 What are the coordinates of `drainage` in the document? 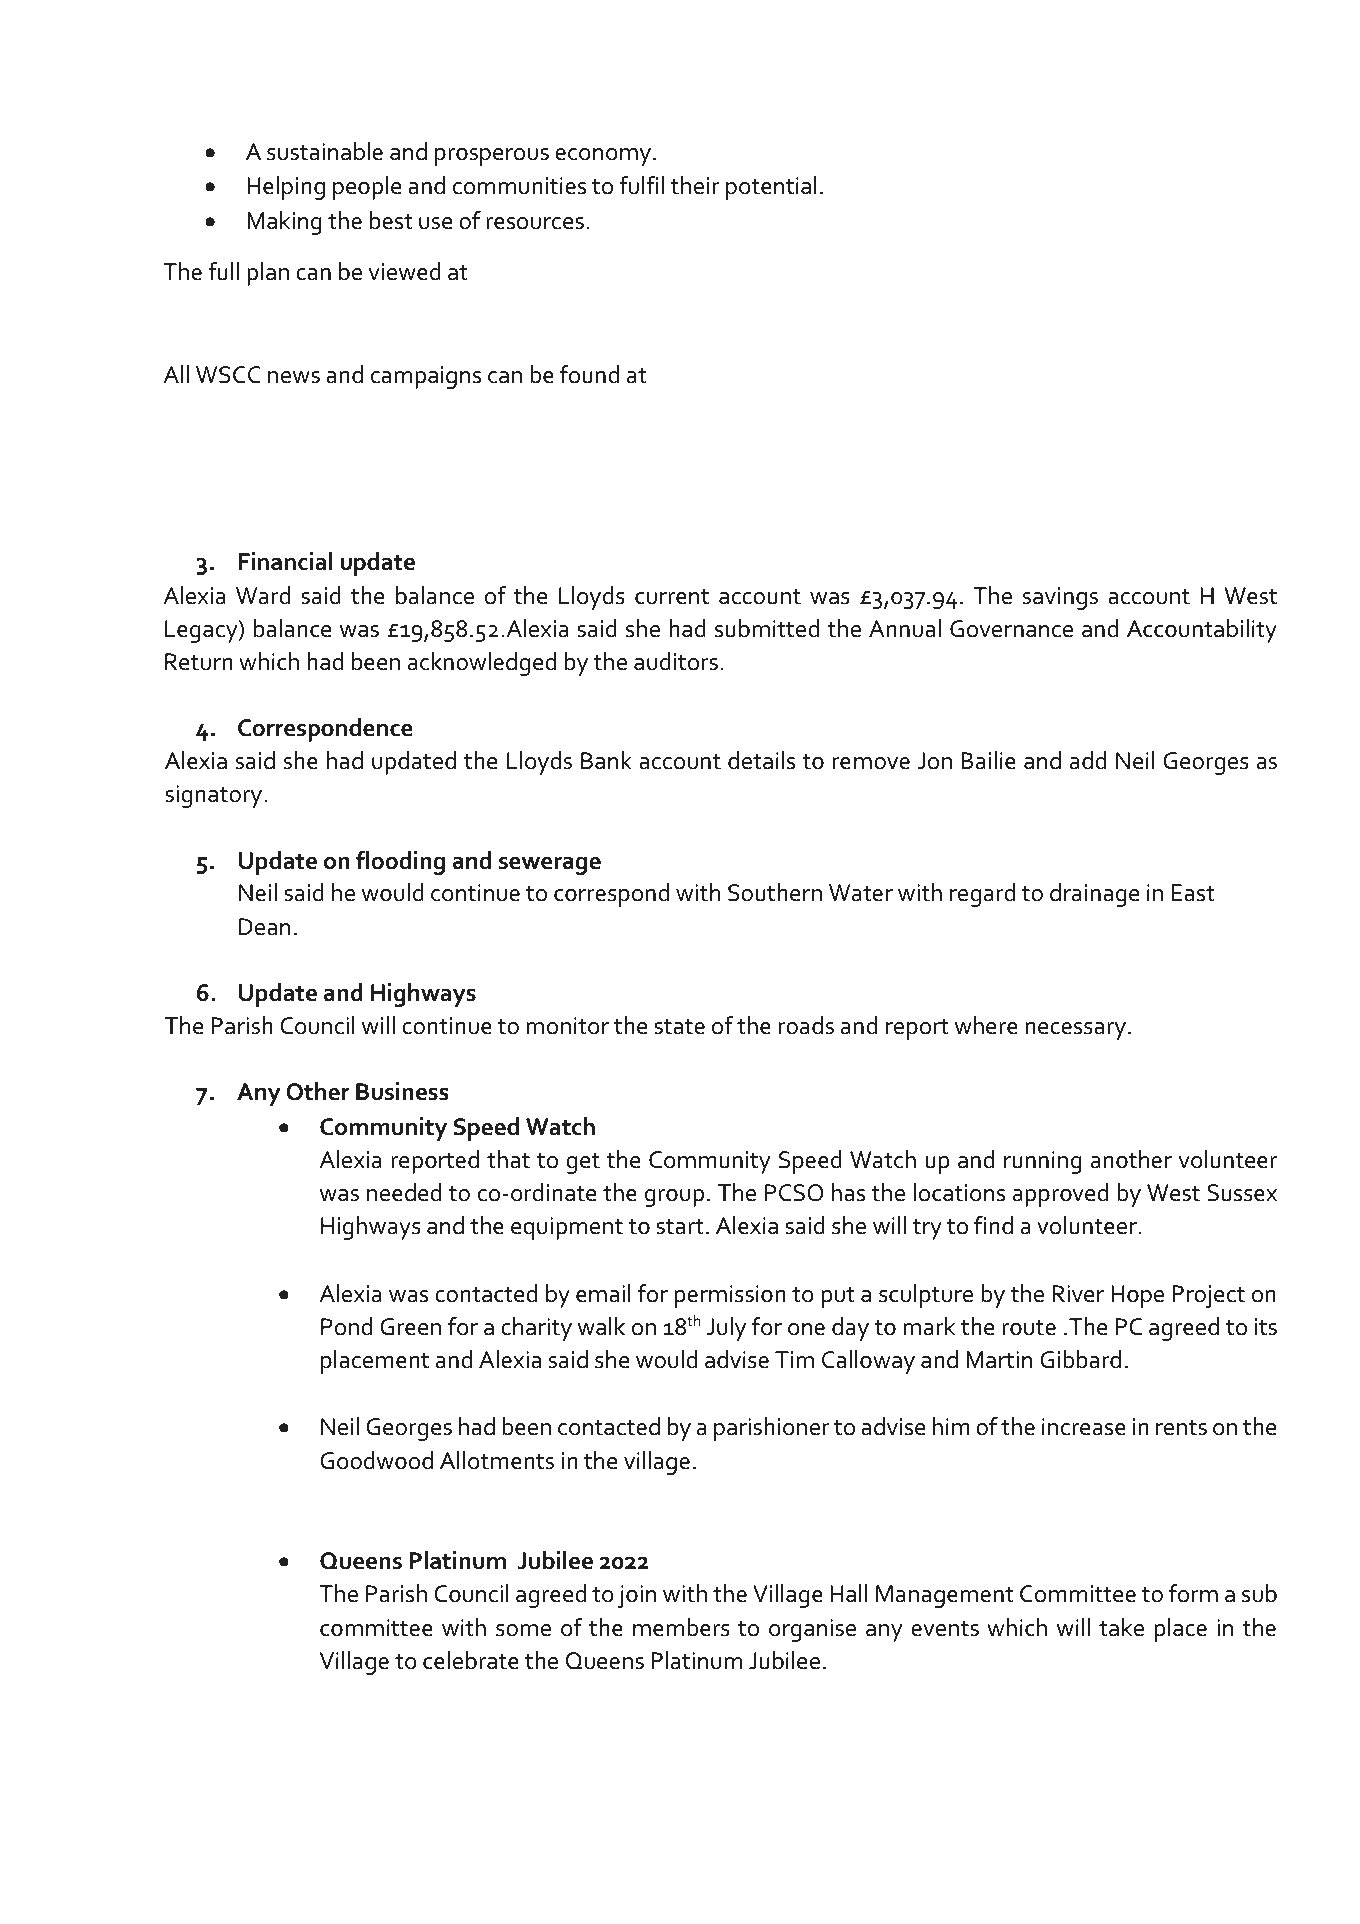 It's located at (1094, 895).
